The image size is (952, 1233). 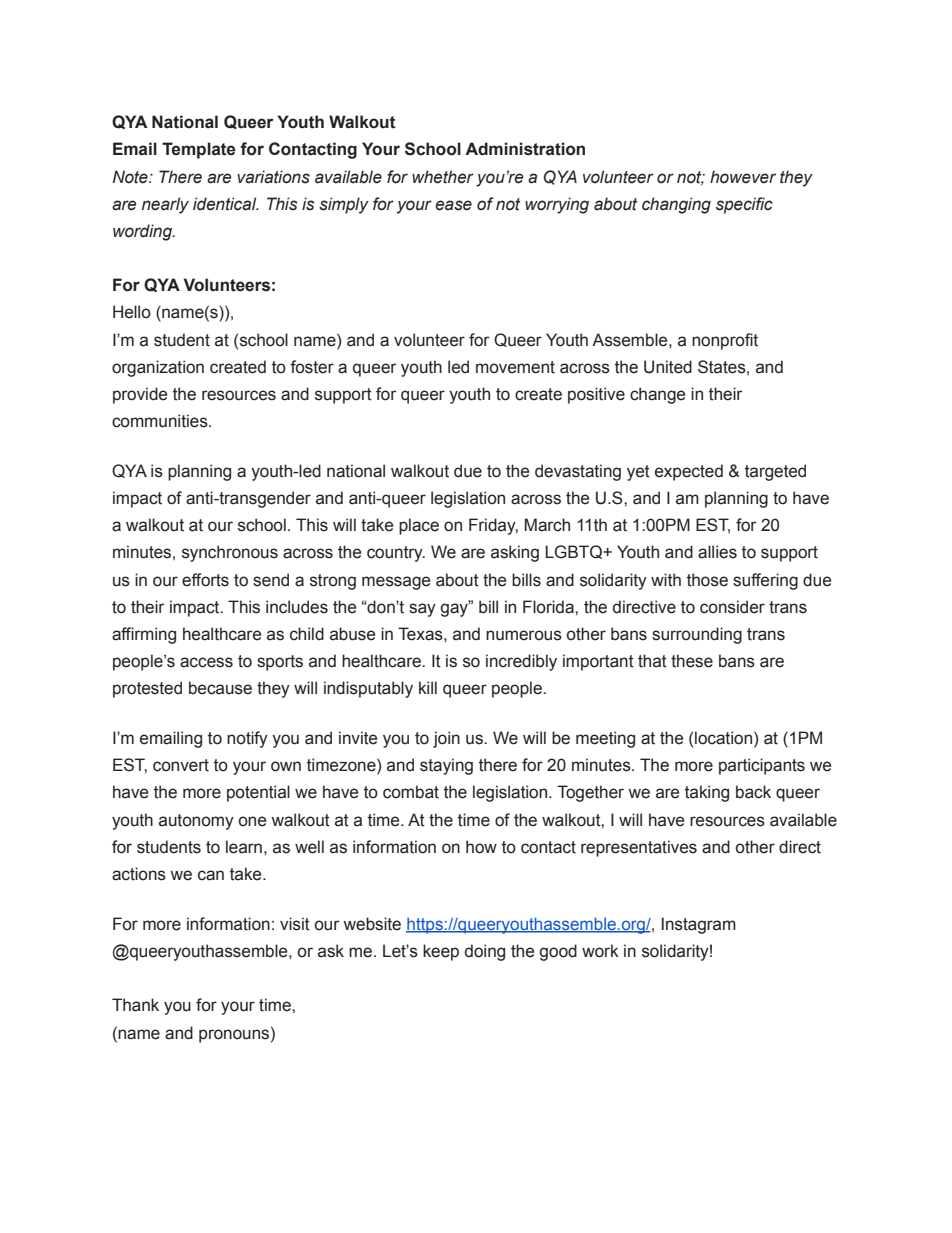 What do you see at coordinates (743, 177) in the screenshot?
I see `however` at bounding box center [743, 177].
